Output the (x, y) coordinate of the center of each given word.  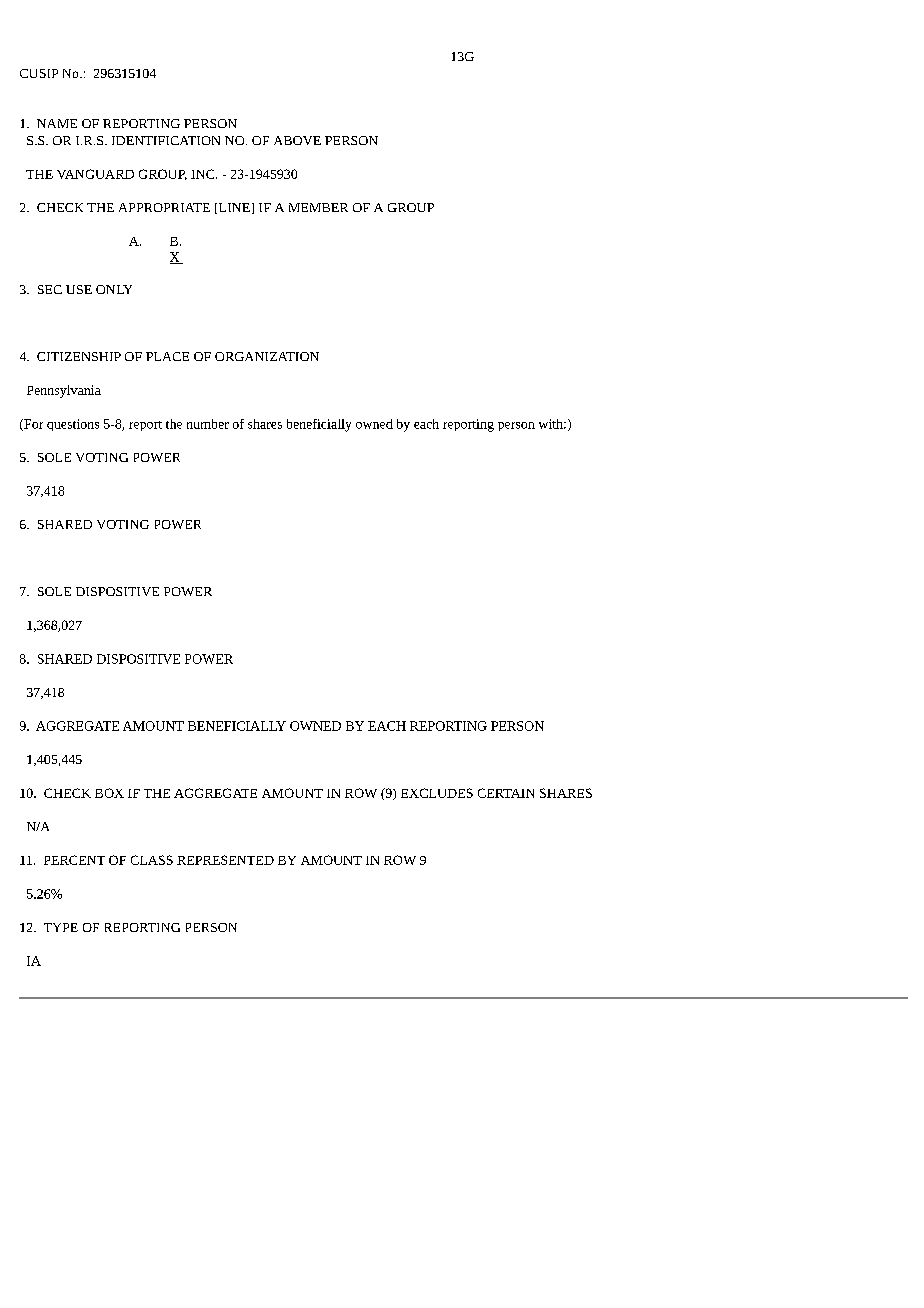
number (208, 424)
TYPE (61, 927)
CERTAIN (506, 793)
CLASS (152, 860)
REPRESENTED (225, 860)
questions (73, 425)
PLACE (167, 356)
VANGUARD (95, 174)
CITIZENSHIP (79, 356)
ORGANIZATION (267, 356)
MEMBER (318, 207)
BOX (109, 793)
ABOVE (297, 140)
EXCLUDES (437, 793)
